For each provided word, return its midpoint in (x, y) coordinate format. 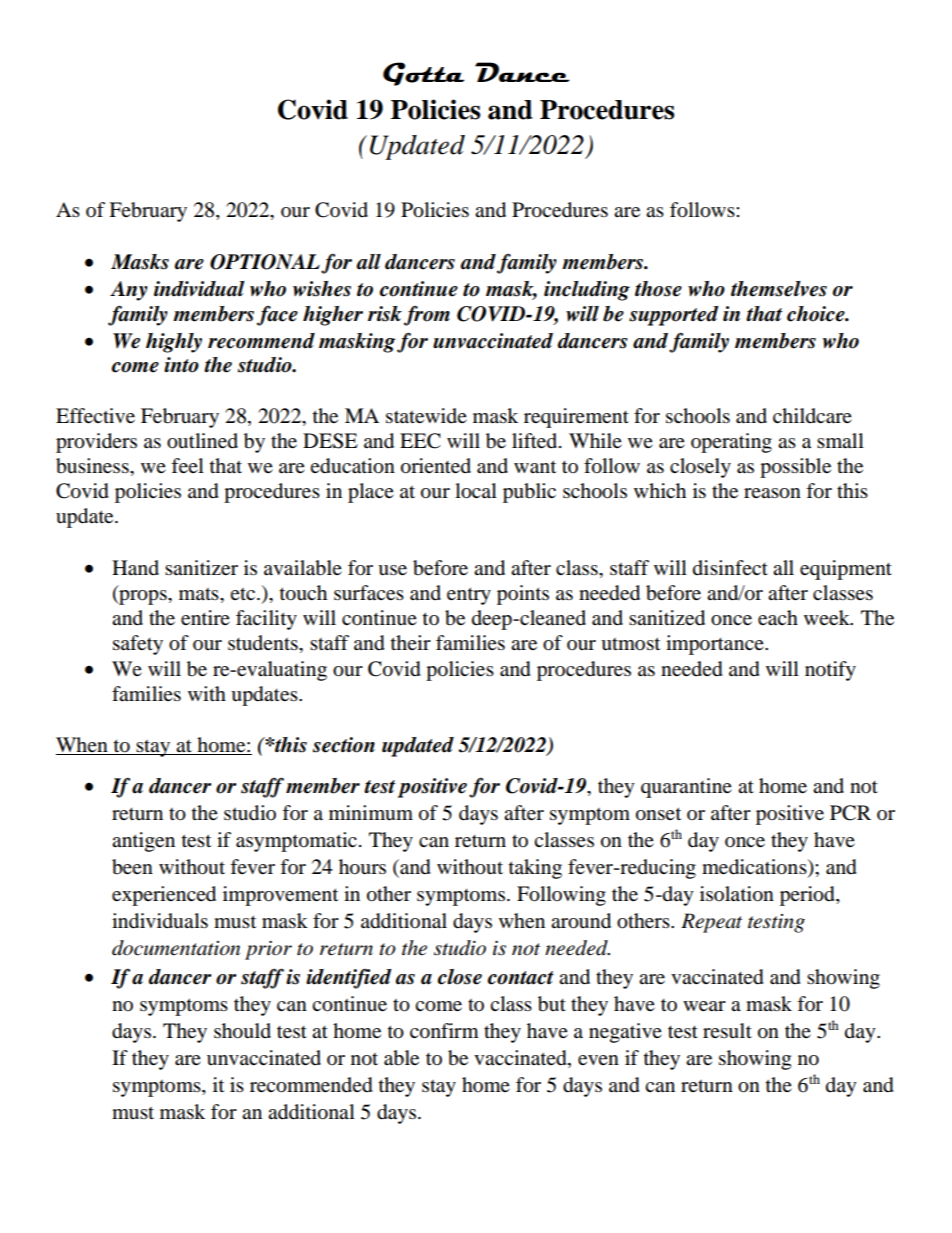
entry (469, 596)
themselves (779, 289)
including (587, 291)
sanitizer (201, 567)
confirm (444, 1031)
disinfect (730, 567)
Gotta (423, 74)
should (242, 1031)
